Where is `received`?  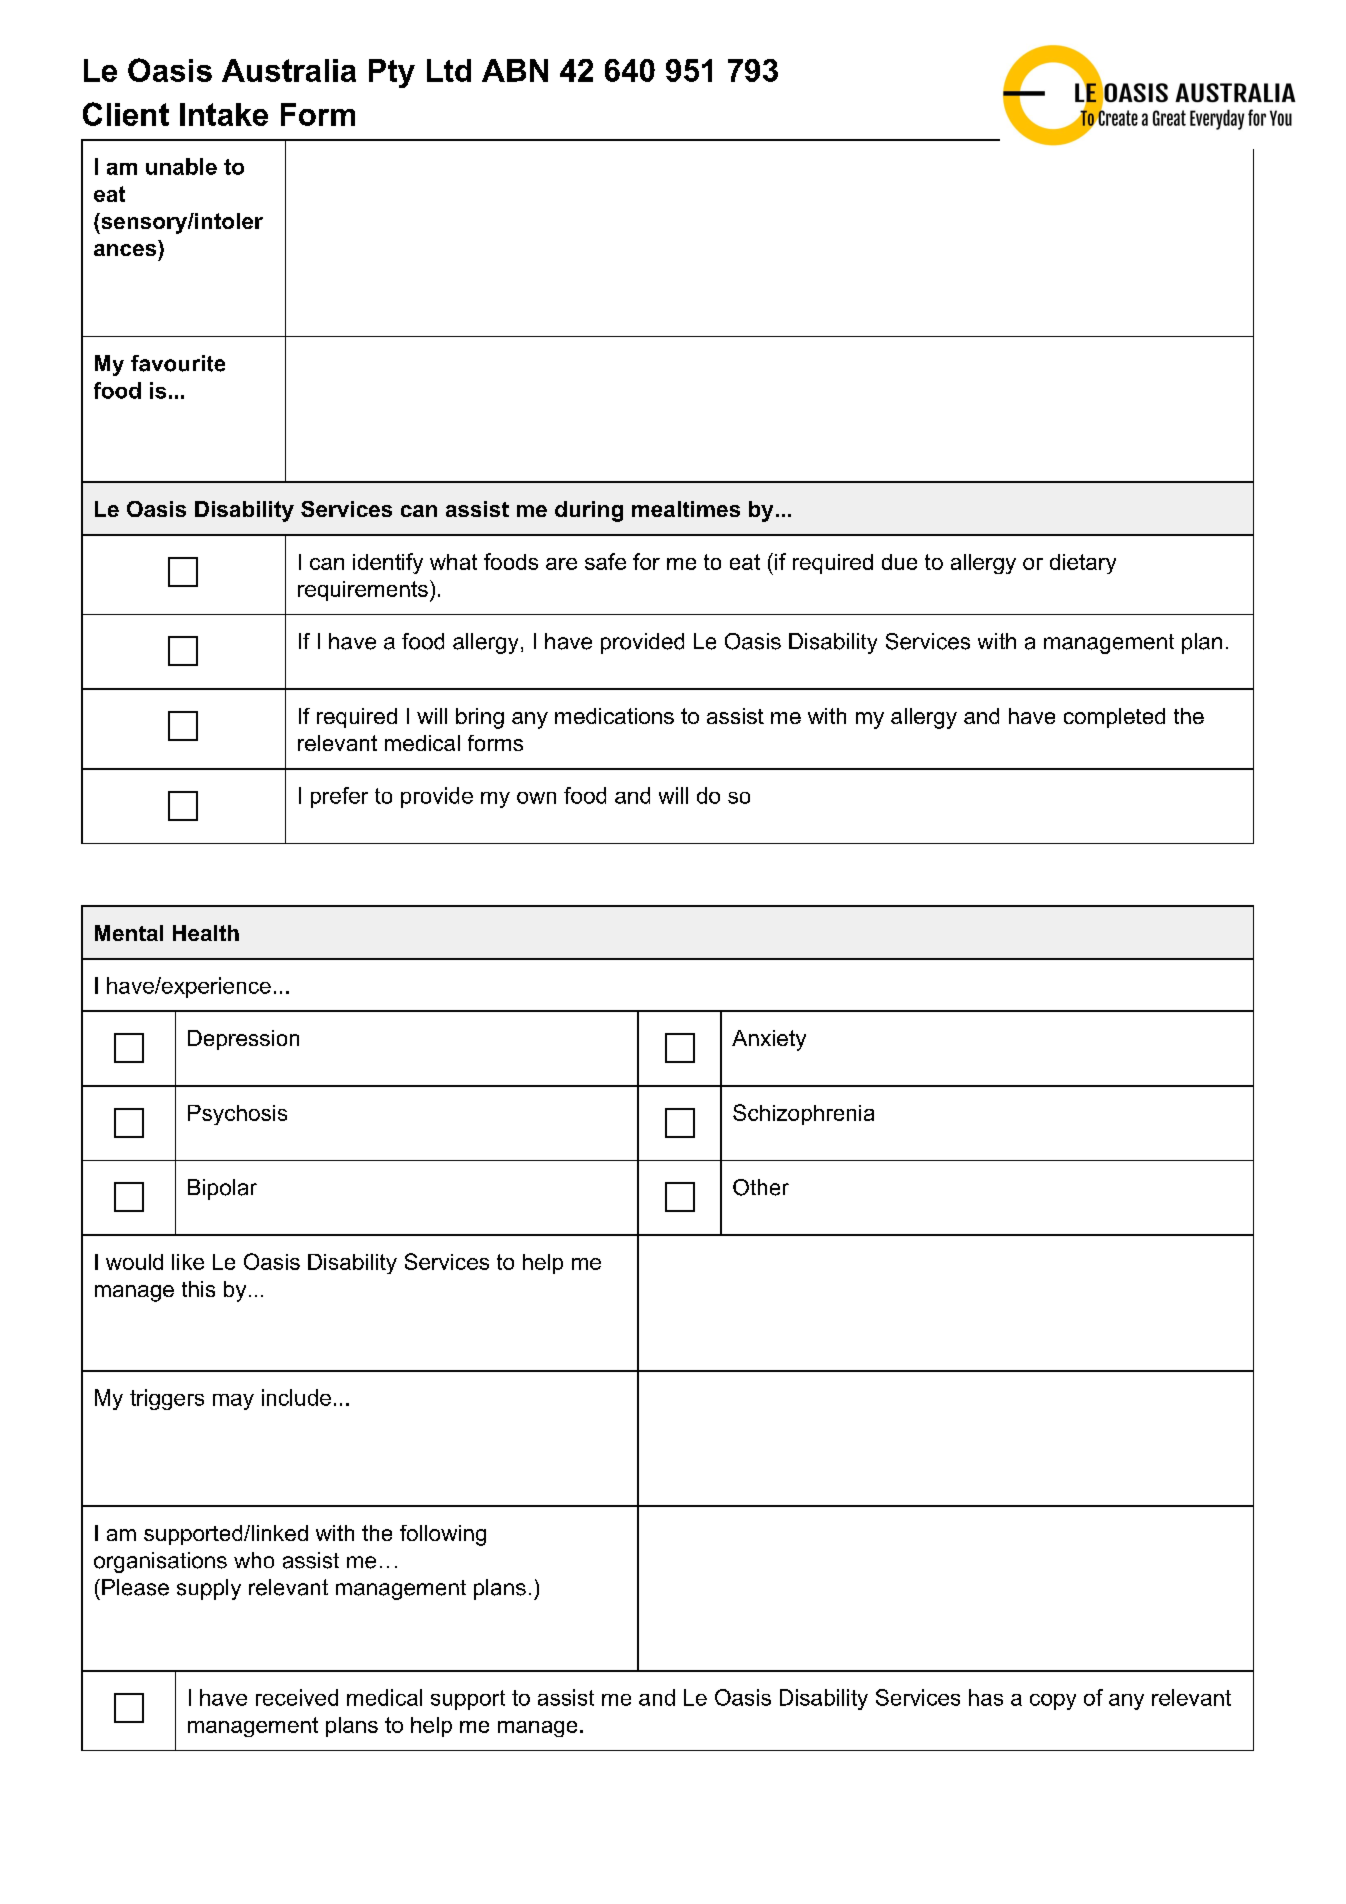 received is located at coordinates (297, 1697).
